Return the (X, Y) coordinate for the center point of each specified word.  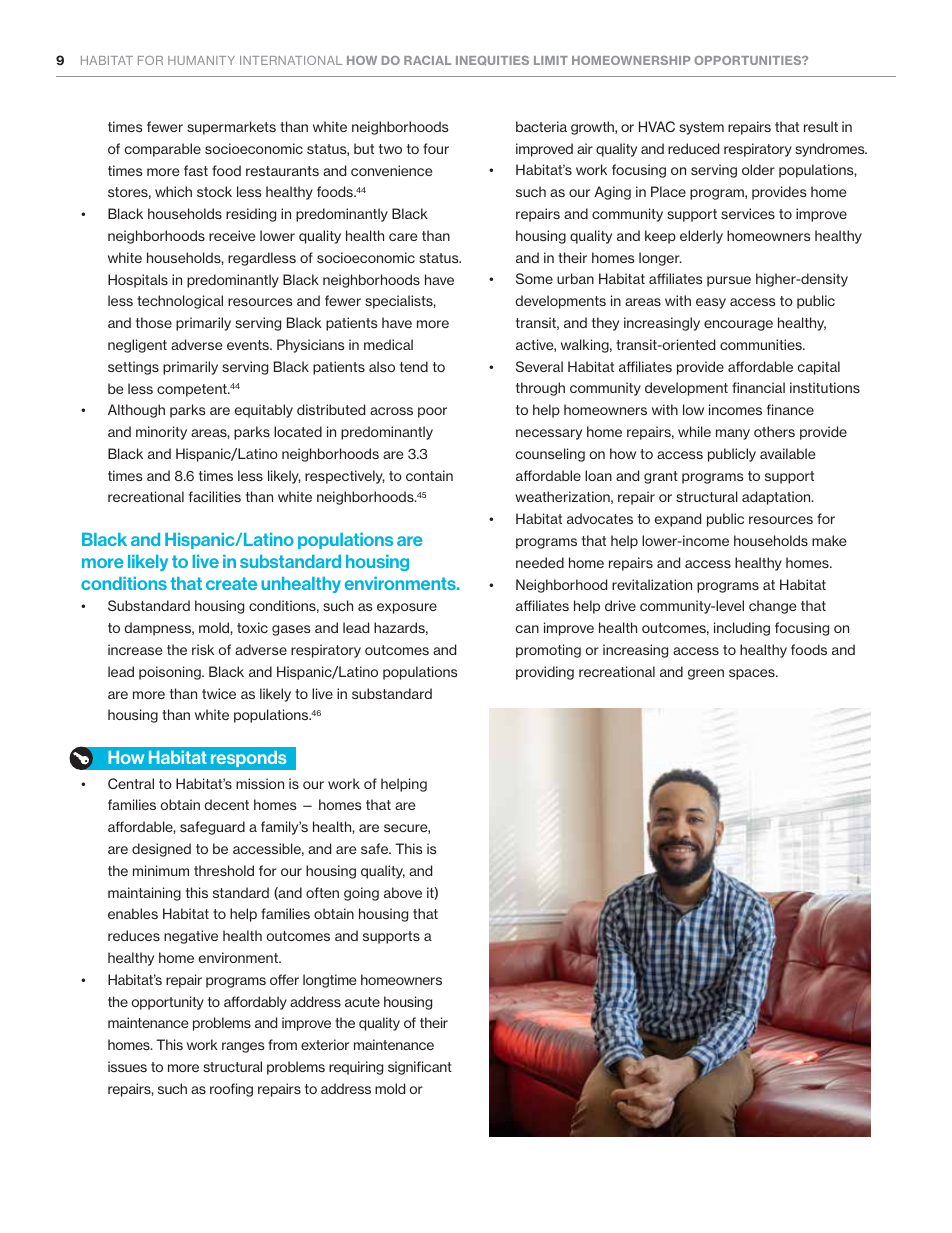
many (733, 434)
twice (219, 693)
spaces (753, 674)
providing (545, 673)
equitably (264, 411)
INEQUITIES (492, 61)
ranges (243, 1047)
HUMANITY (201, 60)
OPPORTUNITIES (749, 60)
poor (432, 412)
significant (420, 1068)
